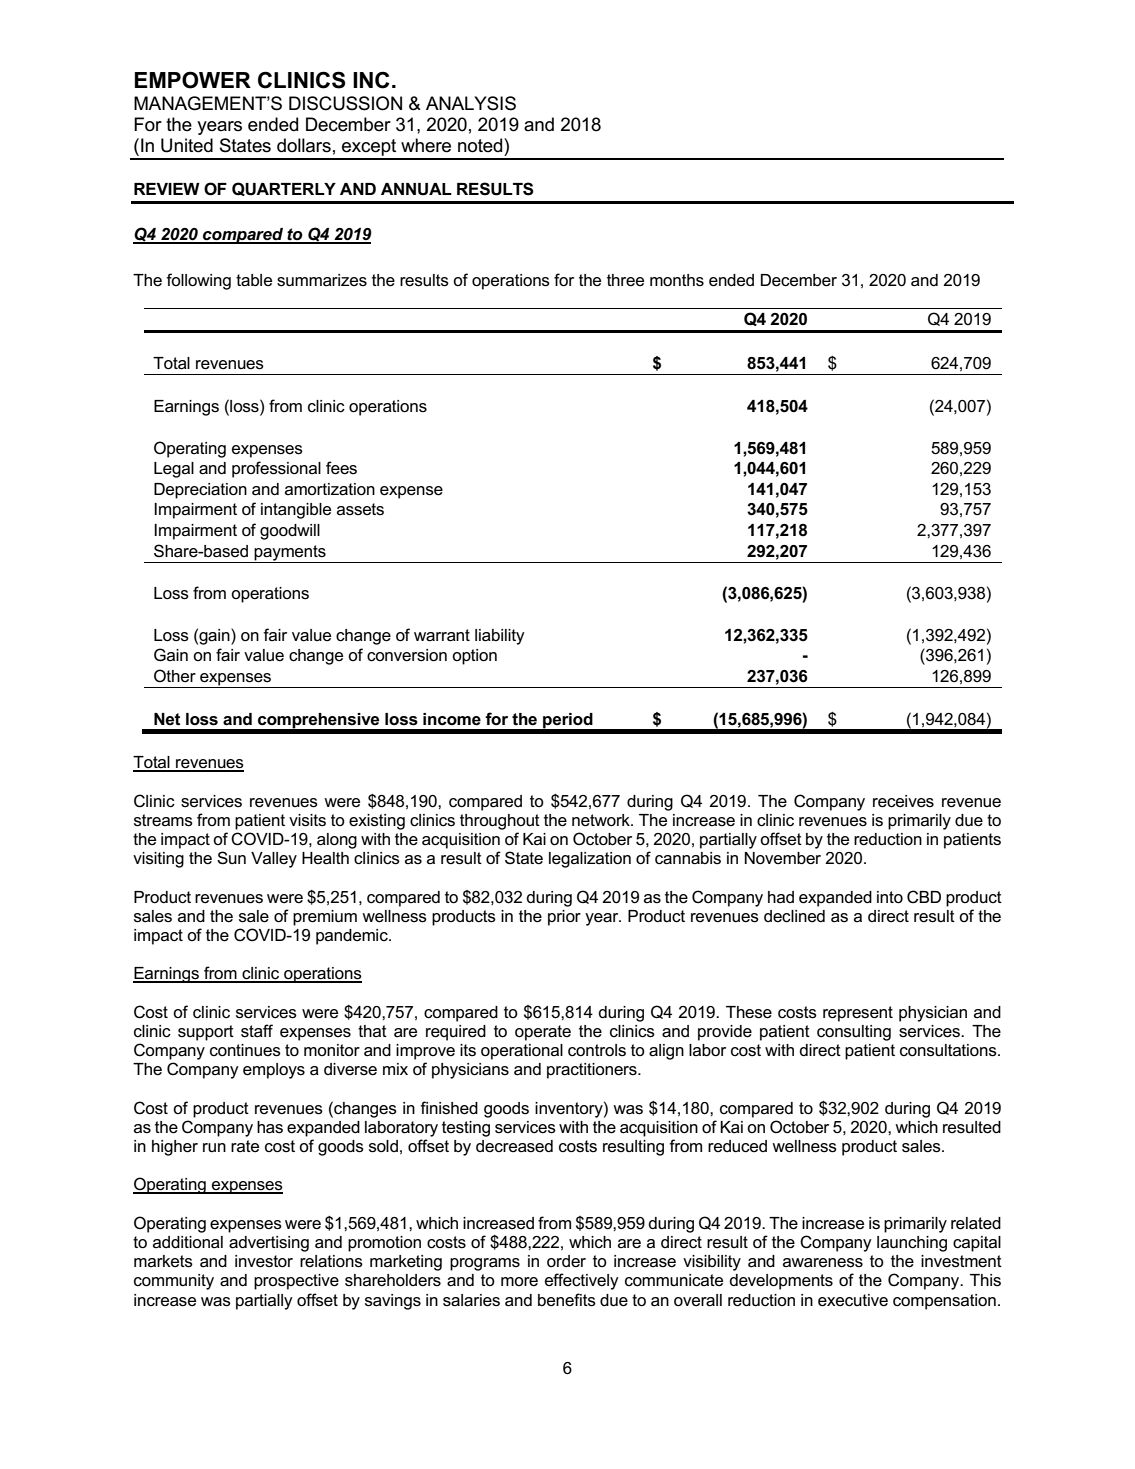  Describe the element at coordinates (304, 145) in the screenshot. I see `dollars` at that location.
